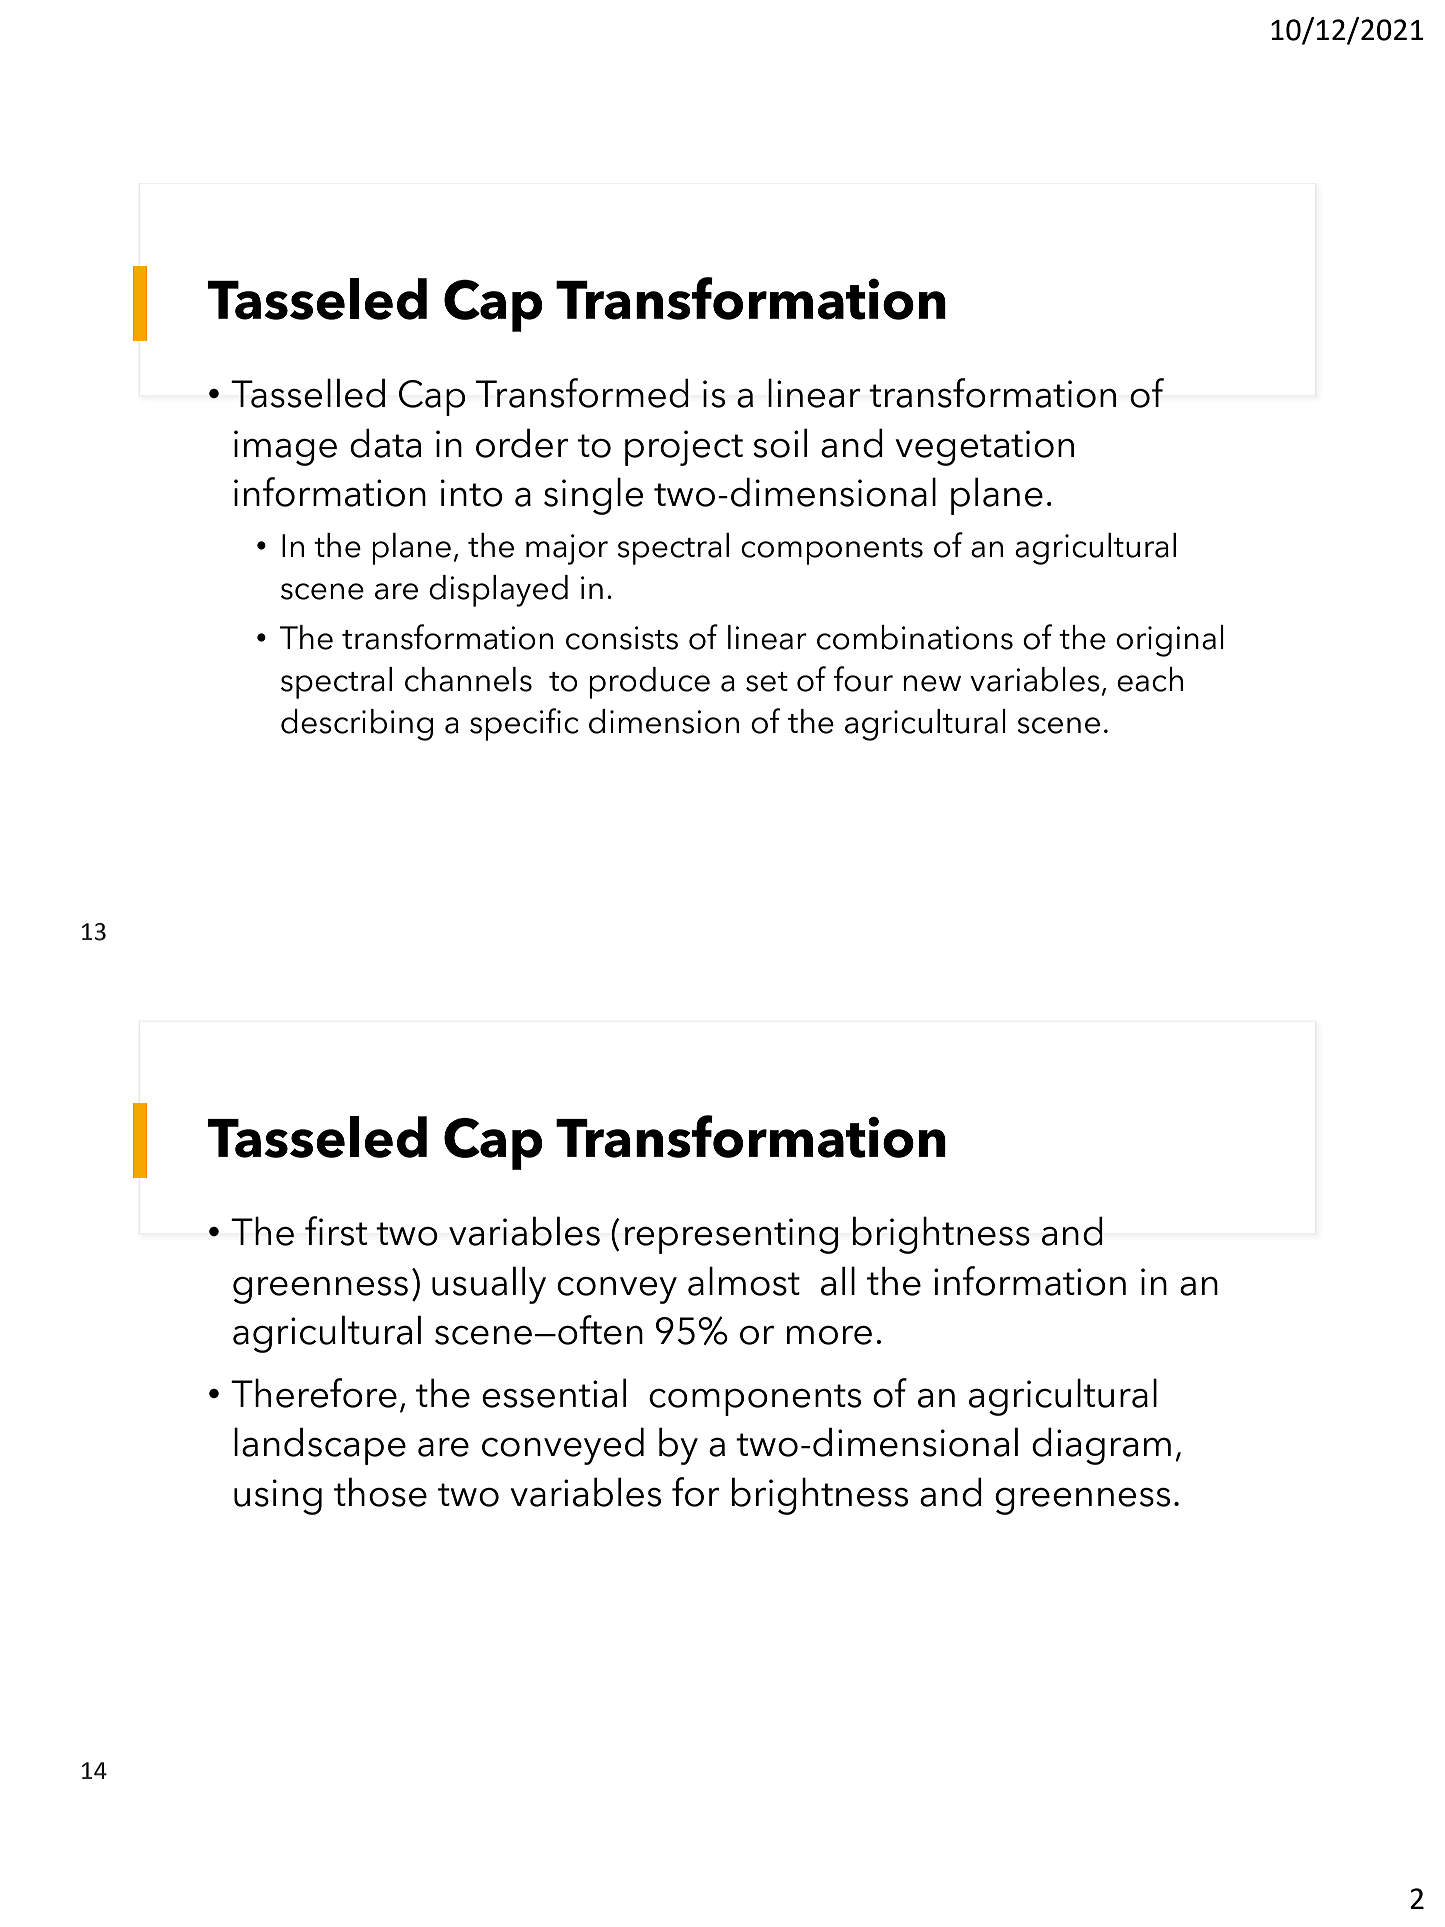 Image resolution: width=1445 pixels, height=1927 pixels. I want to click on those, so click(380, 1492).
